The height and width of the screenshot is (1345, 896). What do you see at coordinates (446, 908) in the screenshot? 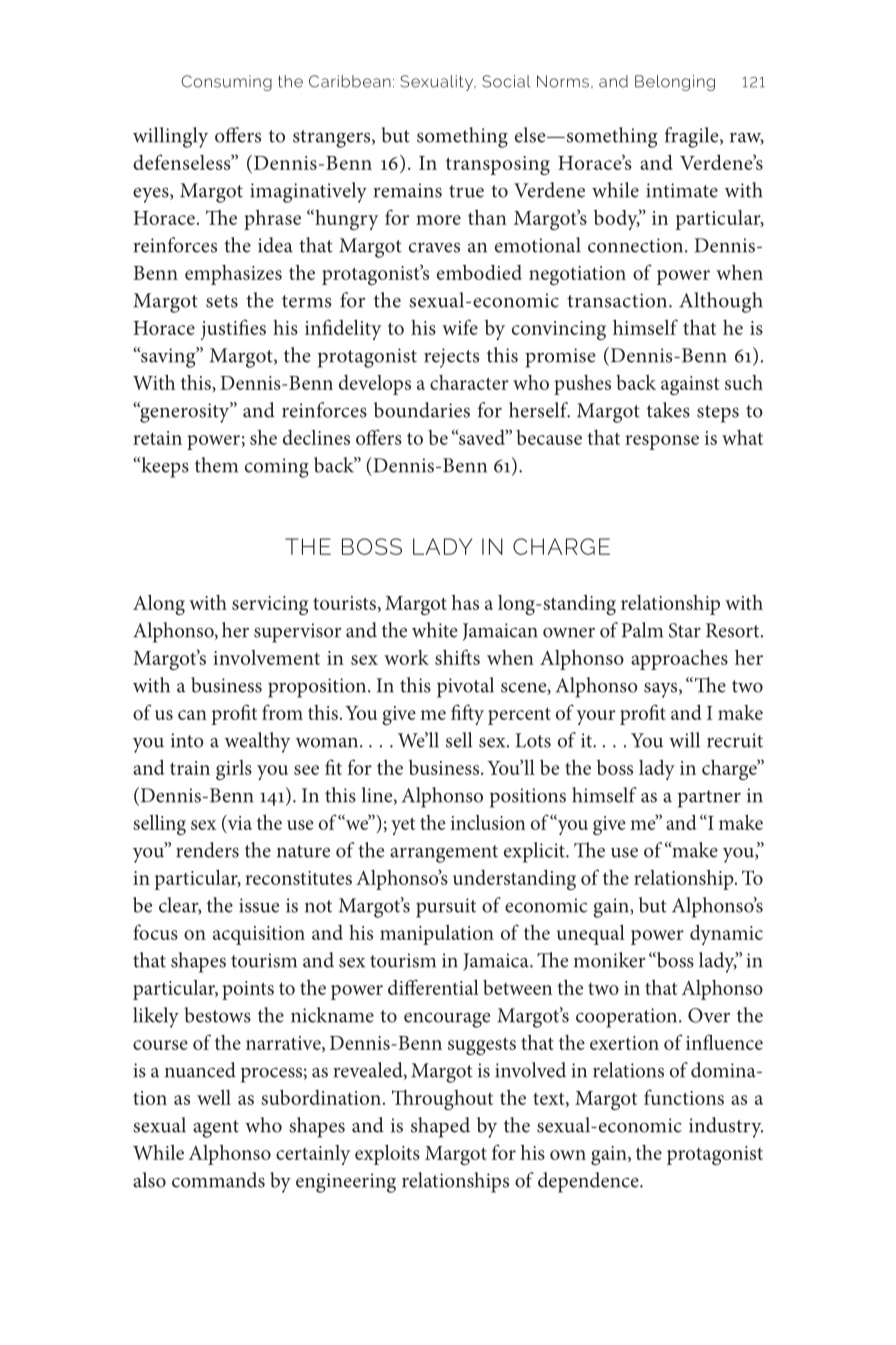
I see `pursuit` at bounding box center [446, 908].
